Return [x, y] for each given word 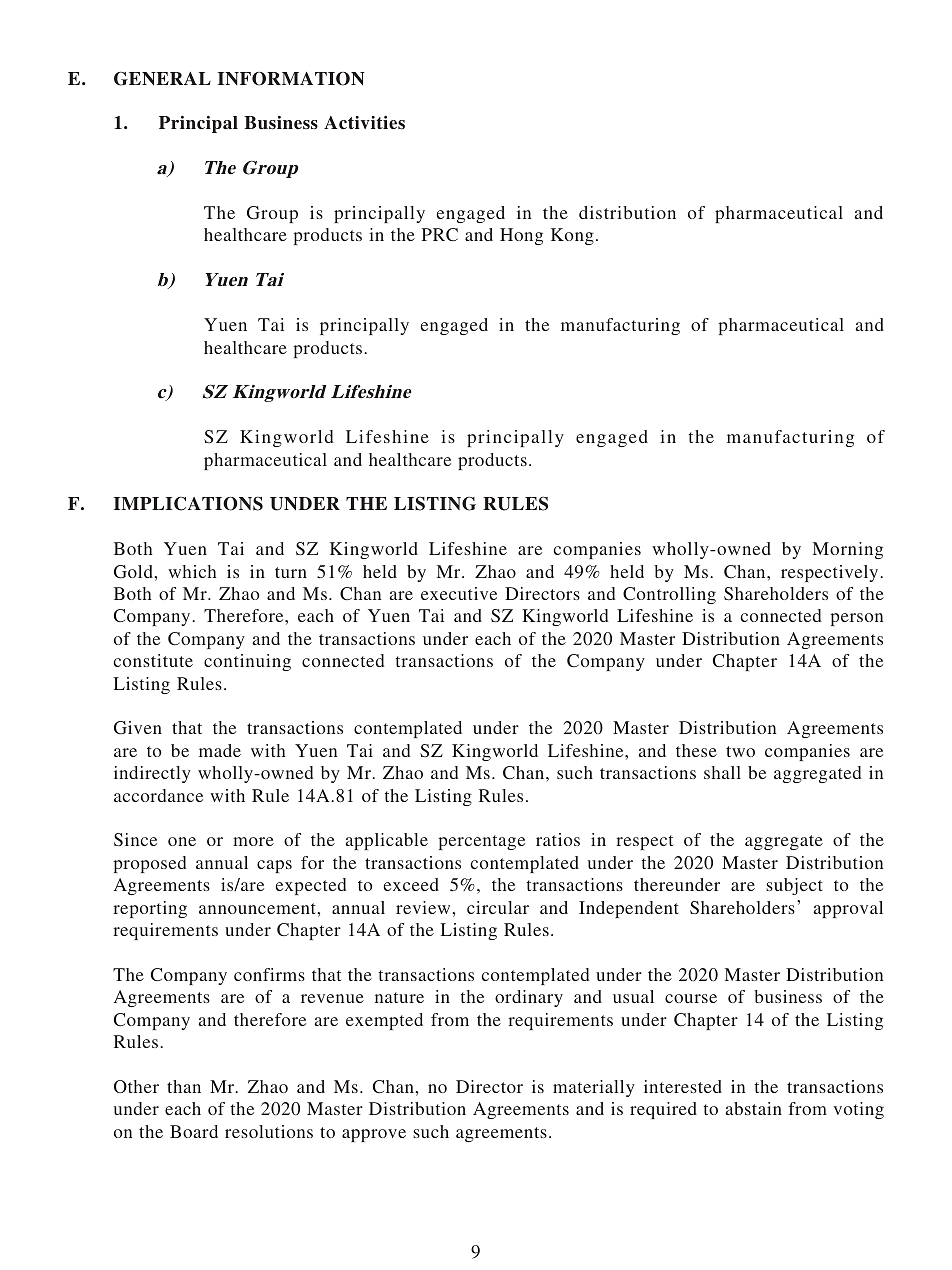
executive [459, 593]
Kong [572, 236]
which [192, 571]
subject [794, 886]
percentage [481, 842]
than [184, 1086]
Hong [521, 236]
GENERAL [162, 78]
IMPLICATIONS [188, 503]
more [253, 841]
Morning [848, 550]
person [856, 619]
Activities [364, 123]
